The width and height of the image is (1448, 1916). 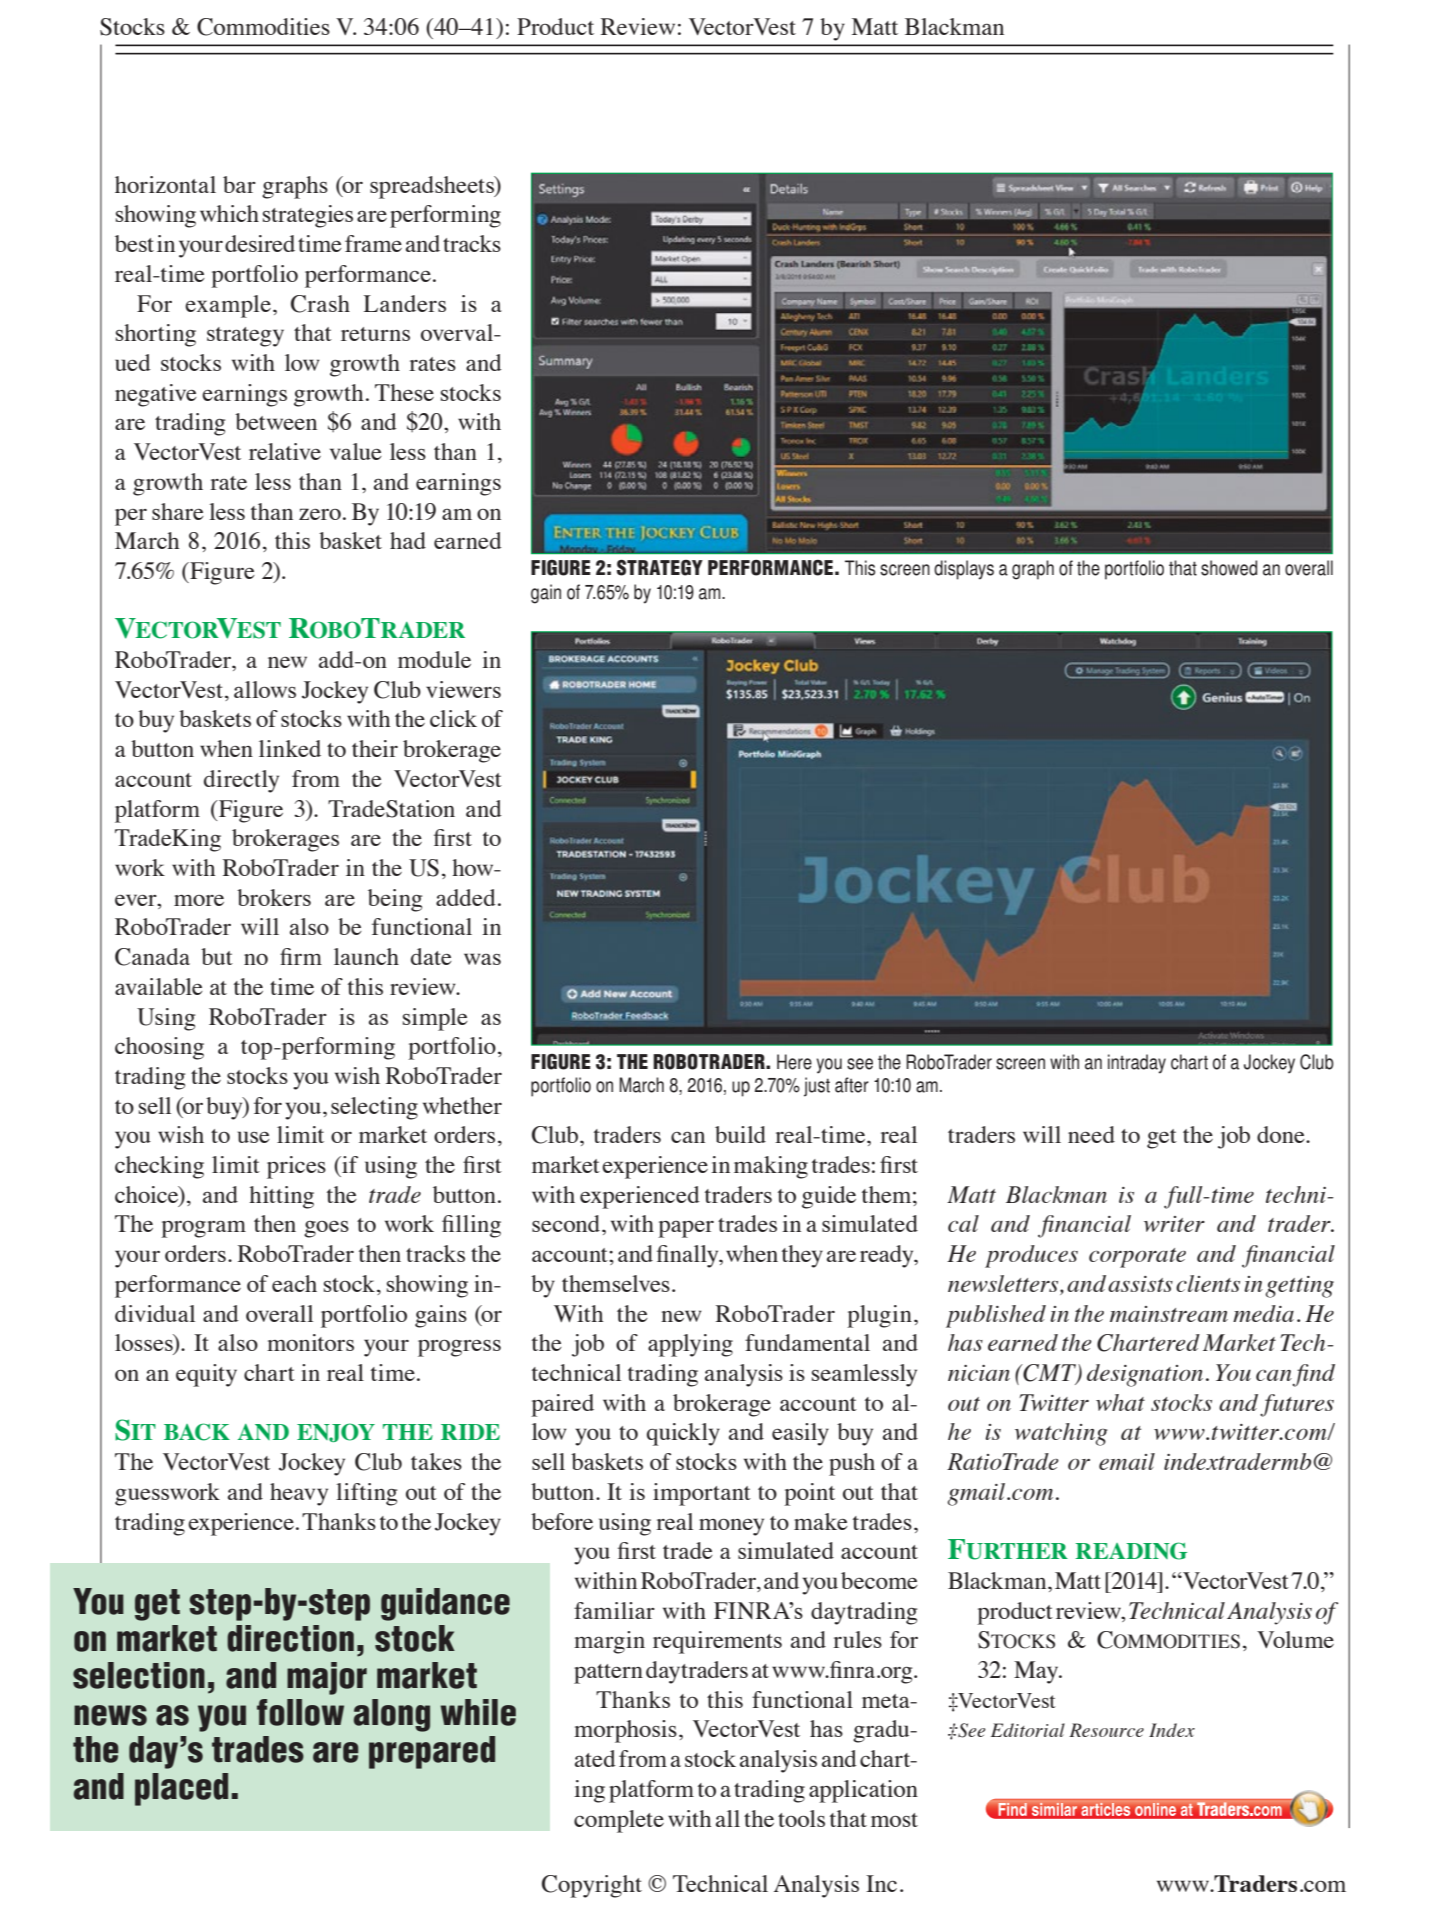 I want to click on each, so click(x=294, y=1283).
